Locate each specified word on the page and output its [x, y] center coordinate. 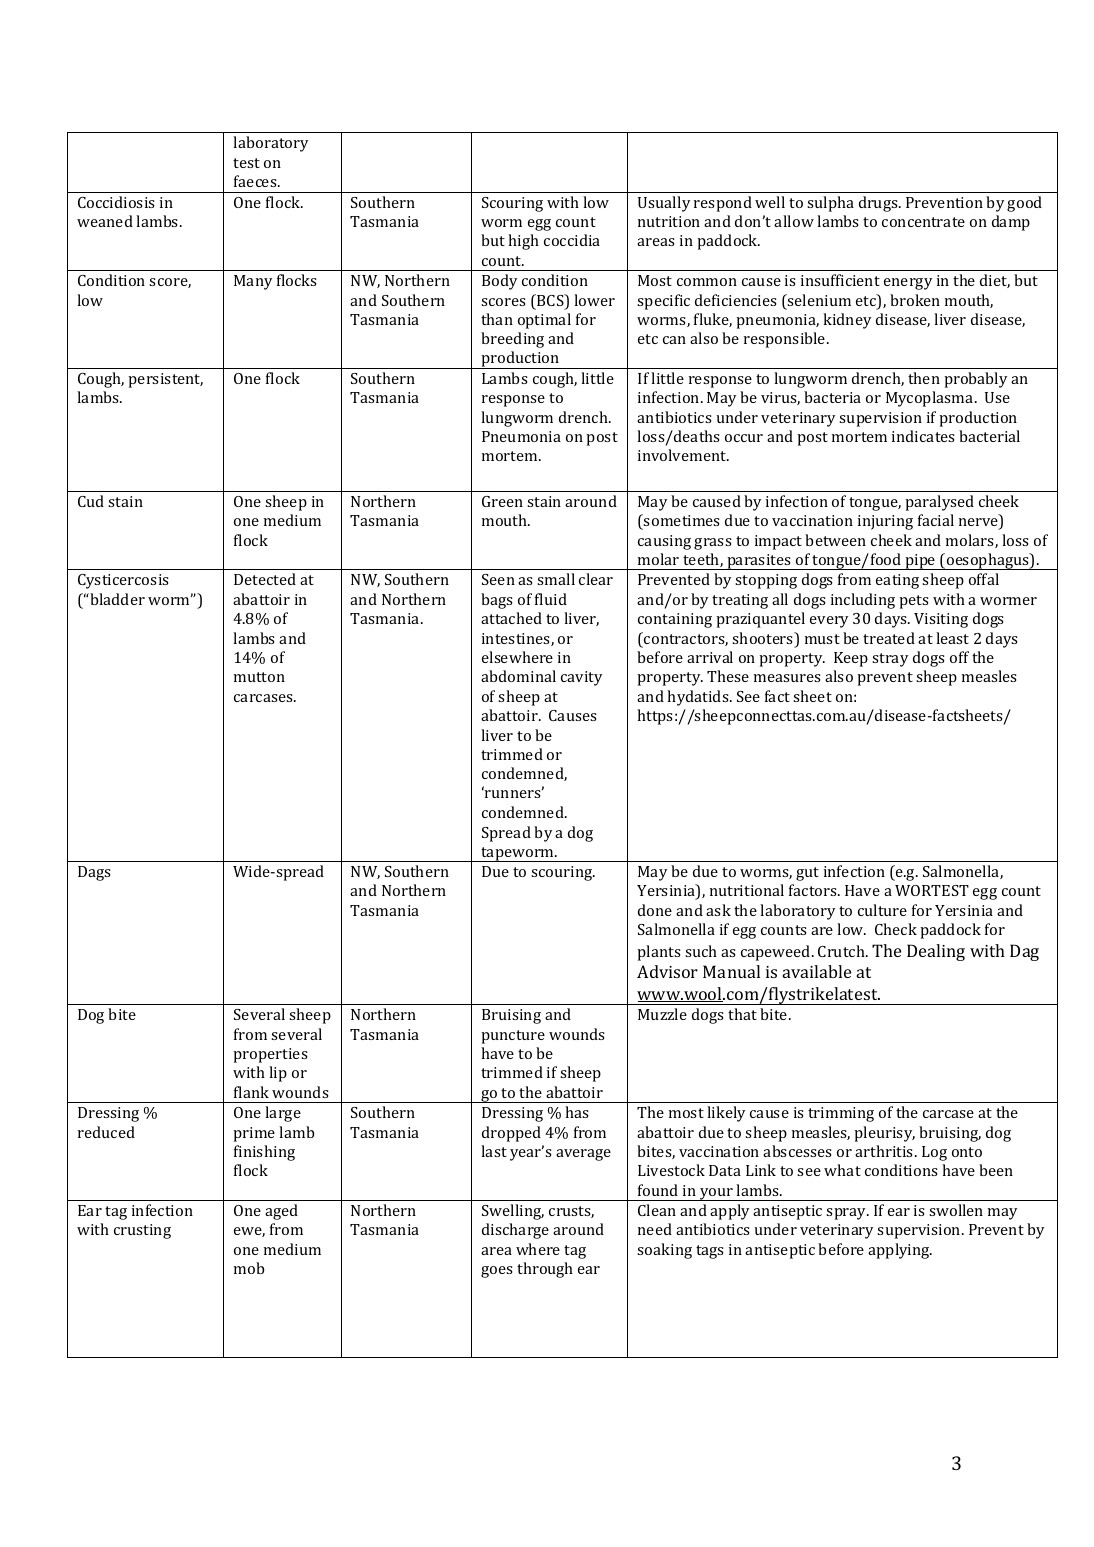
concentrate [923, 222]
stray [890, 660]
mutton [259, 677]
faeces [256, 181]
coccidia [572, 240]
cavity [581, 678]
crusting [142, 1231]
